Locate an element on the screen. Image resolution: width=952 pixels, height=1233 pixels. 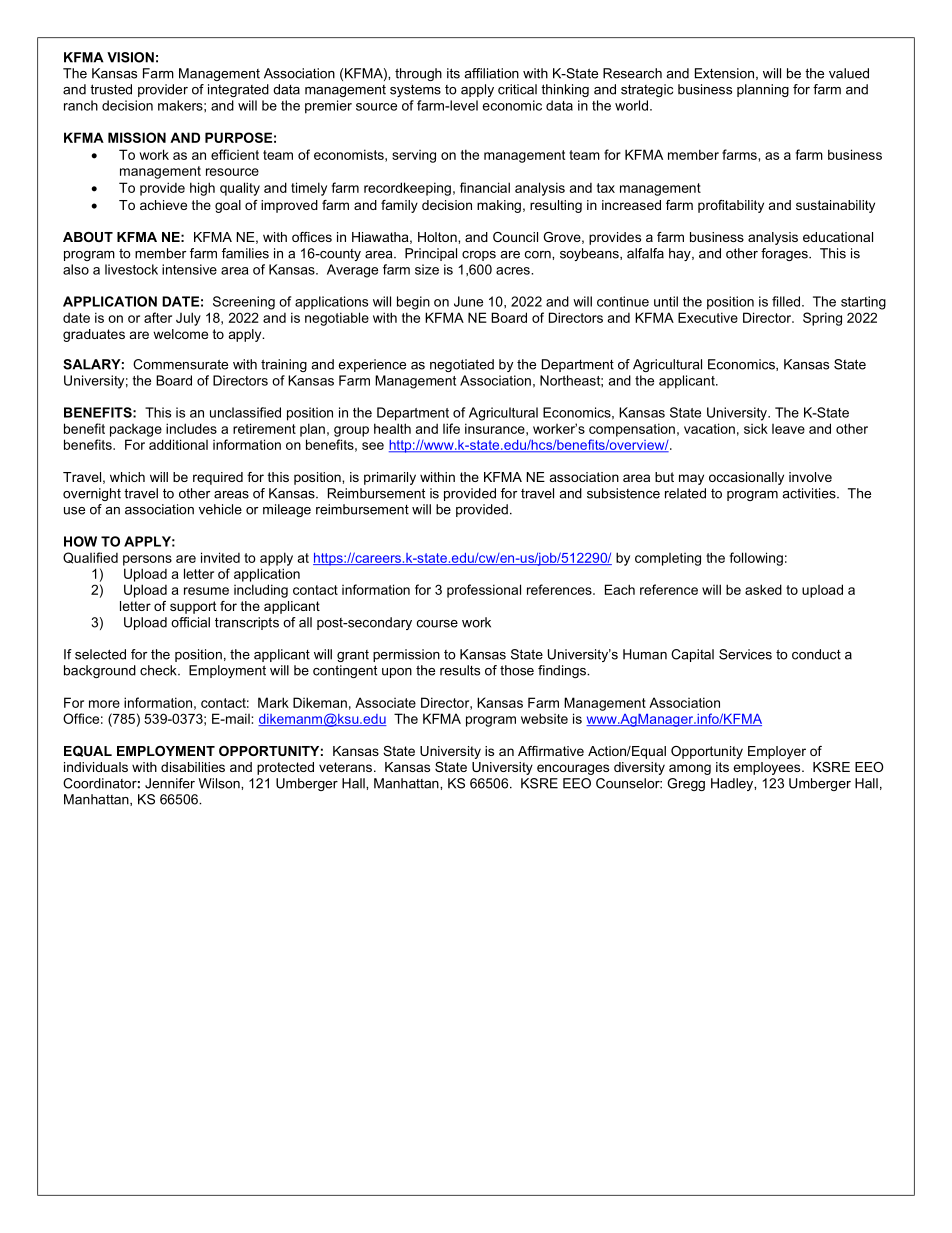
Spring is located at coordinates (822, 319).
